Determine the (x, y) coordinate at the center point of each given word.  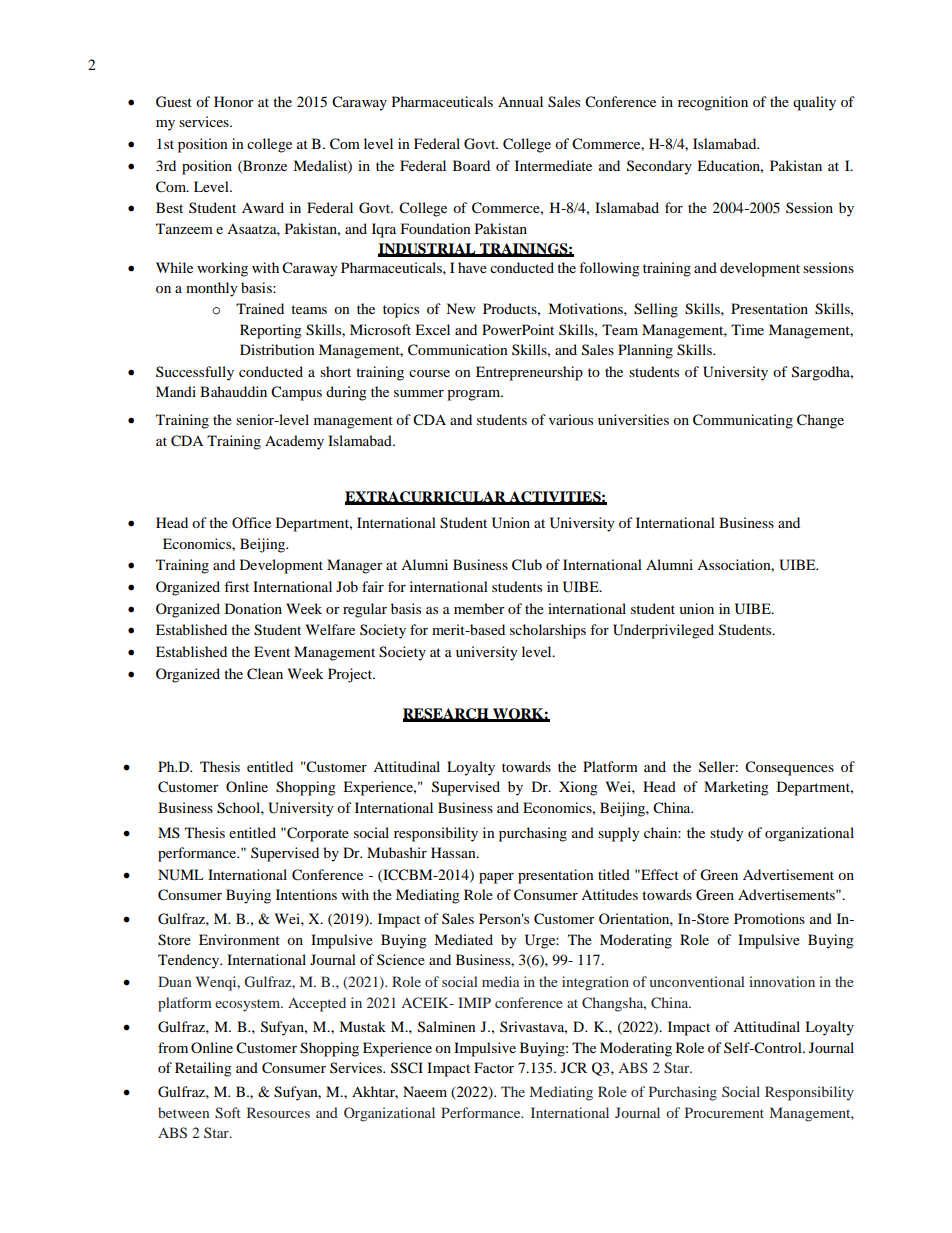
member (479, 608)
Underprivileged (663, 631)
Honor (234, 101)
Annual (520, 101)
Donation (253, 608)
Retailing (203, 1069)
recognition (713, 103)
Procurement (724, 1112)
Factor (494, 1067)
